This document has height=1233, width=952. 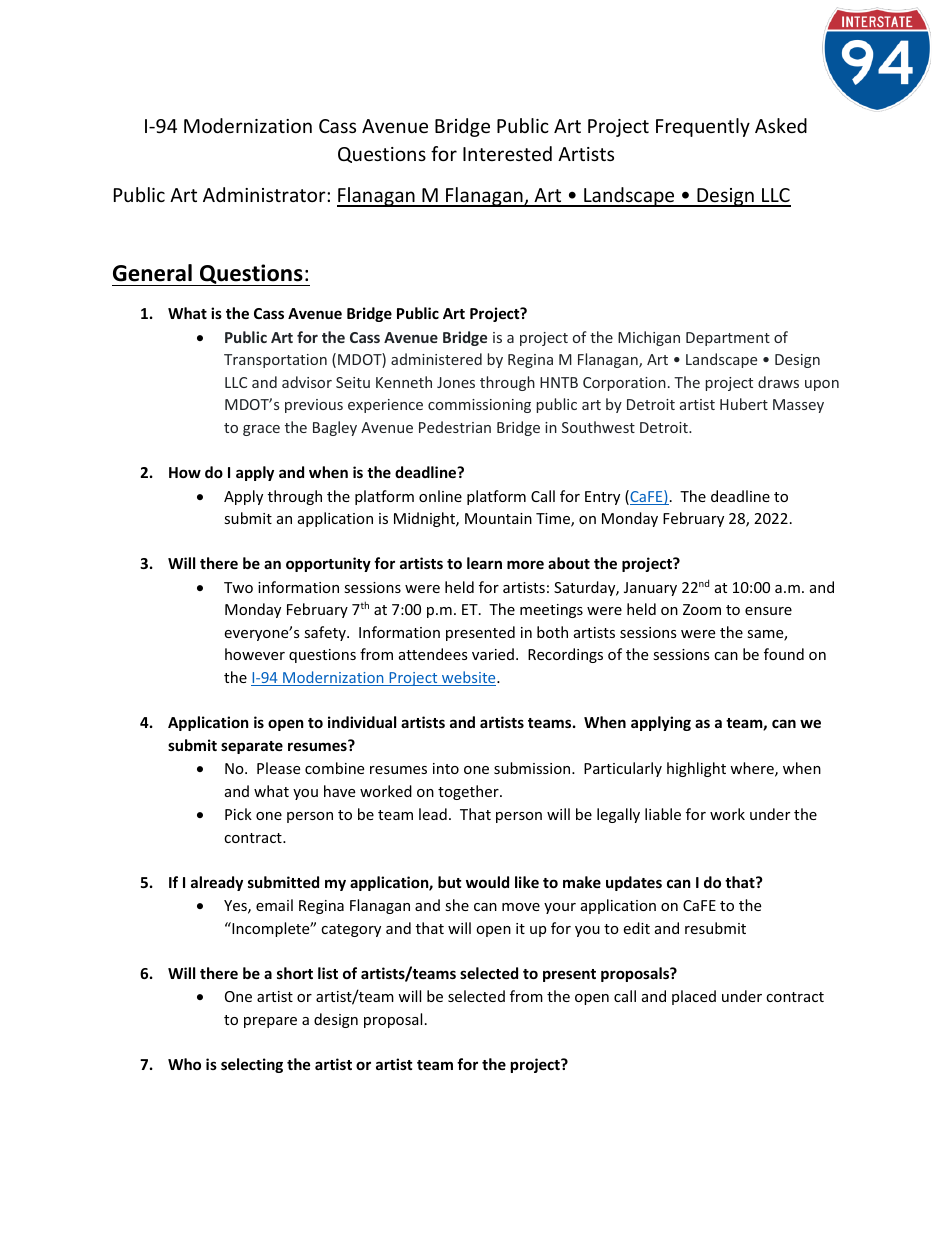 What do you see at coordinates (602, 498) in the document?
I see `Entry` at bounding box center [602, 498].
